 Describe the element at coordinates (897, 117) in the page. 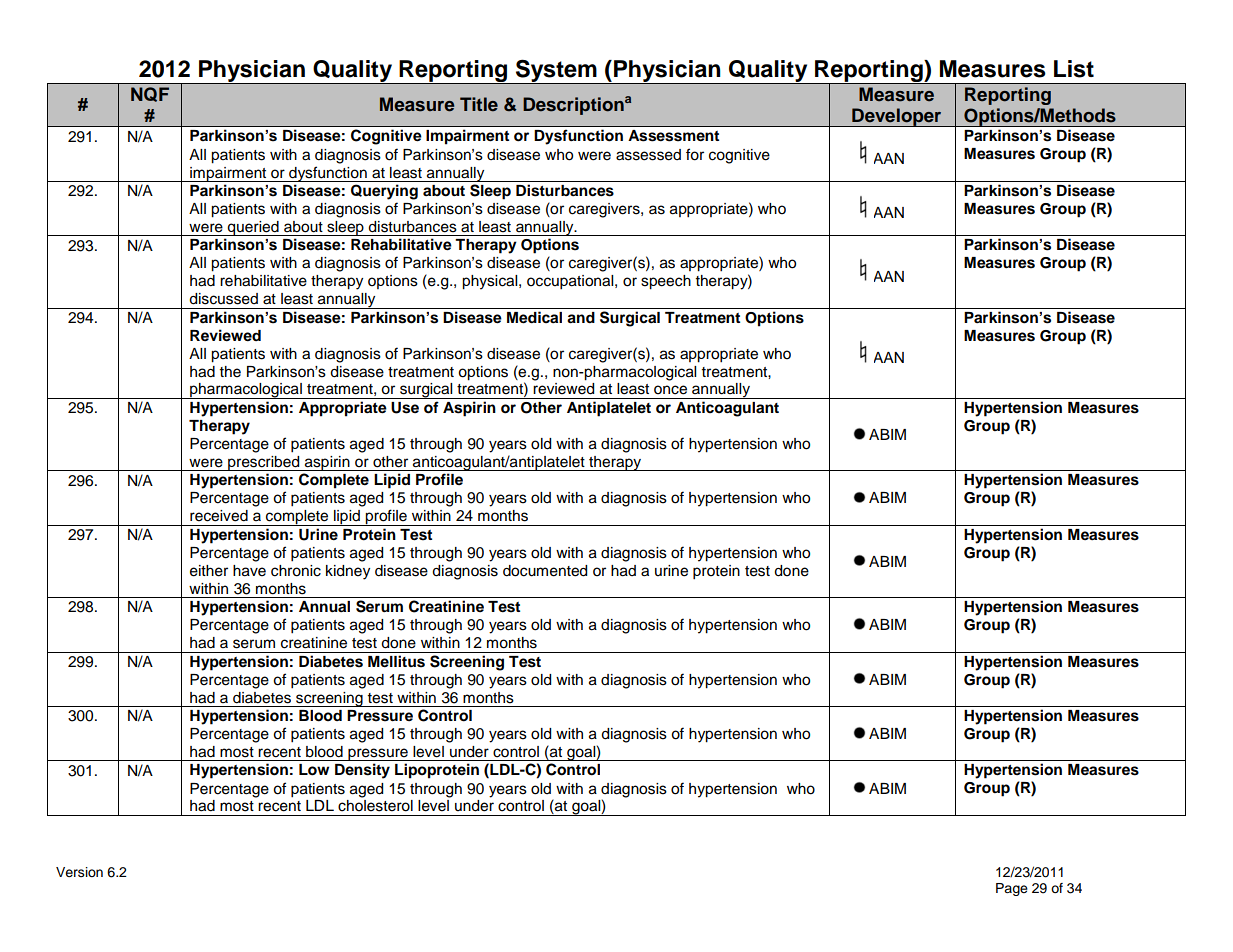

I see `Developer` at that location.
